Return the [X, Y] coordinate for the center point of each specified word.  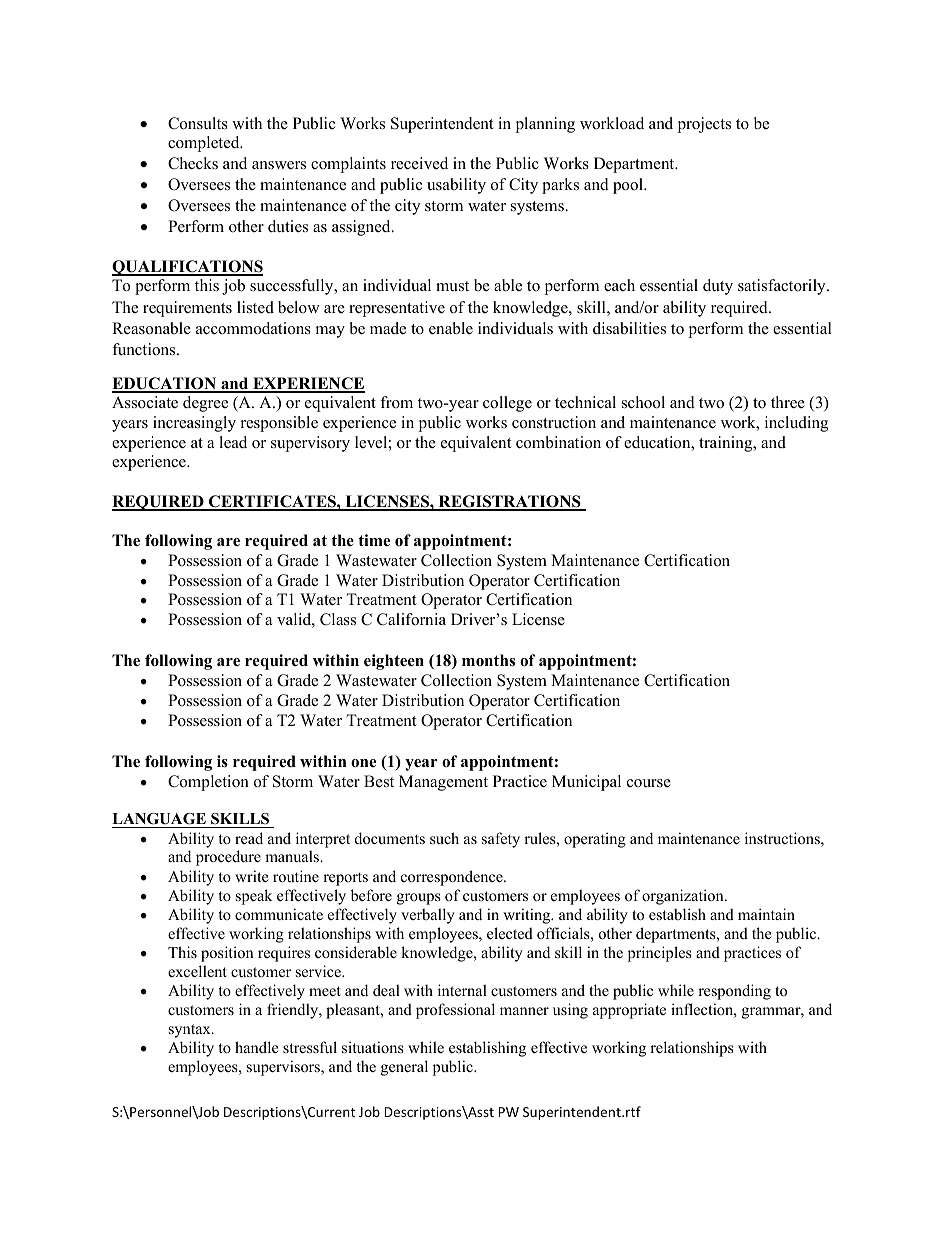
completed [205, 144]
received [419, 163]
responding [734, 992]
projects [704, 125]
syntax [191, 1031]
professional [455, 1011]
